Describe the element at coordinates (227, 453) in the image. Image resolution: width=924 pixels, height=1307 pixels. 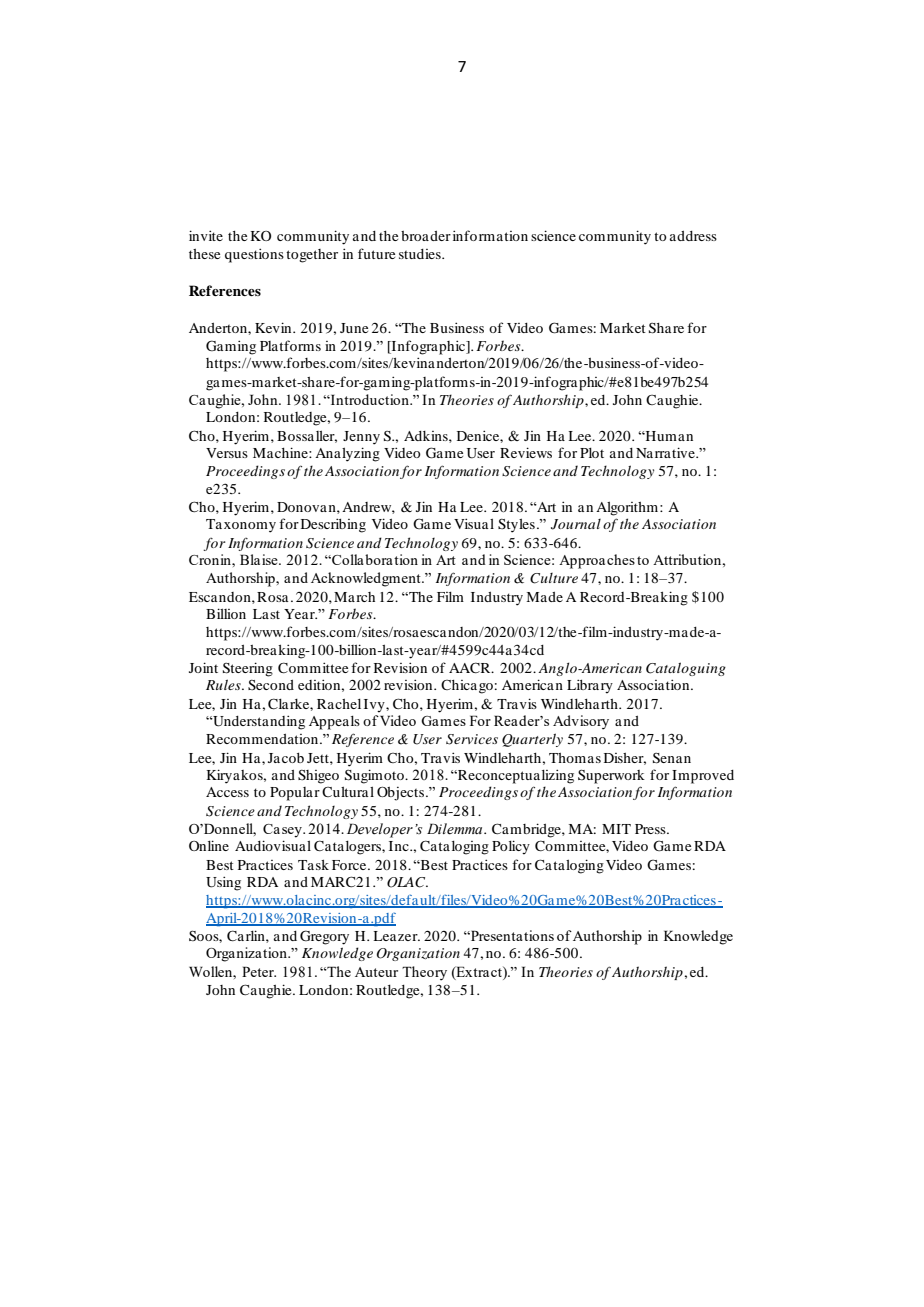
I see `Versus` at that location.
